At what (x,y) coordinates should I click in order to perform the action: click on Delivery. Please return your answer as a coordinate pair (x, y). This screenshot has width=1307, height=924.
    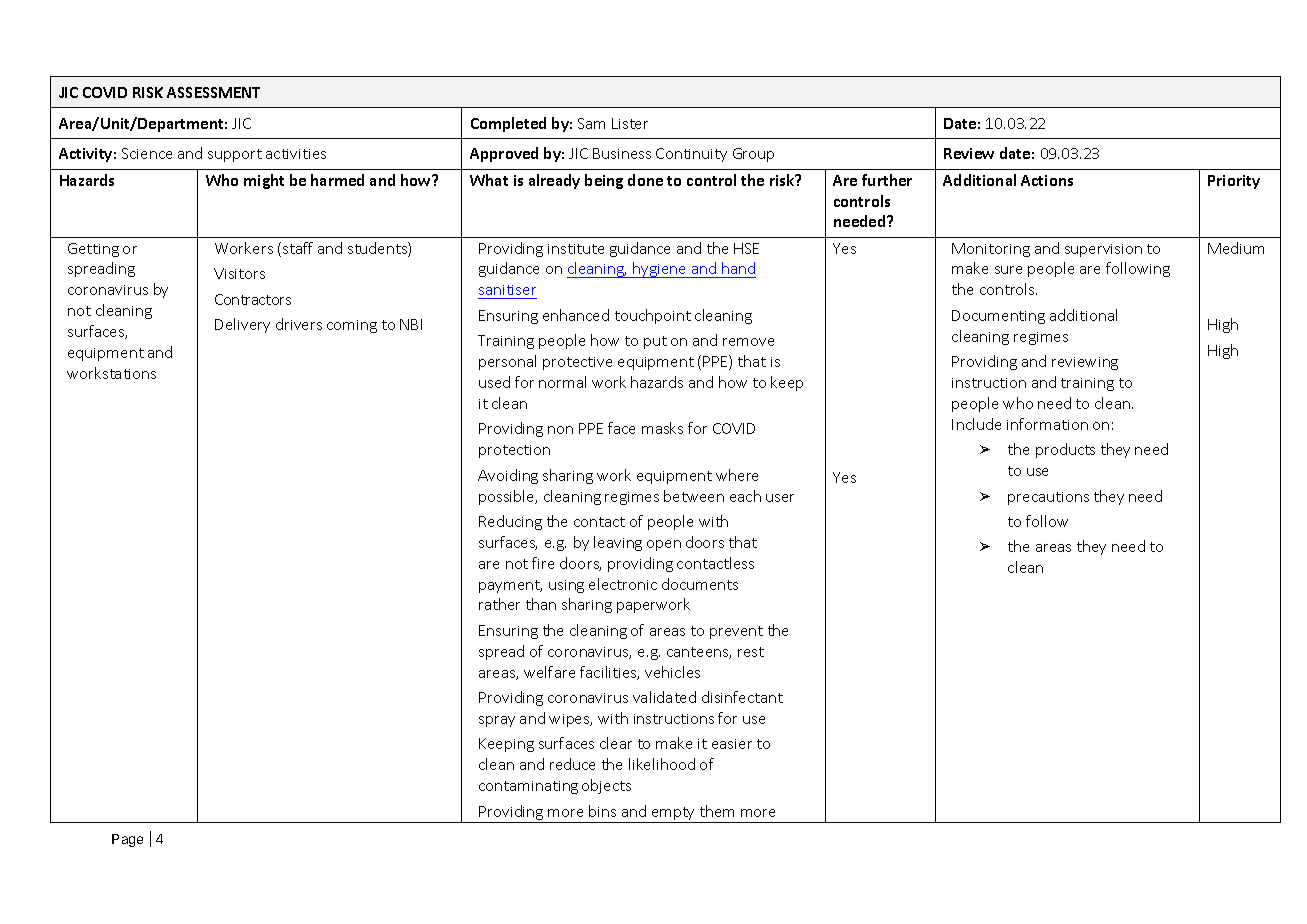
    Looking at the image, I should click on (242, 325).
